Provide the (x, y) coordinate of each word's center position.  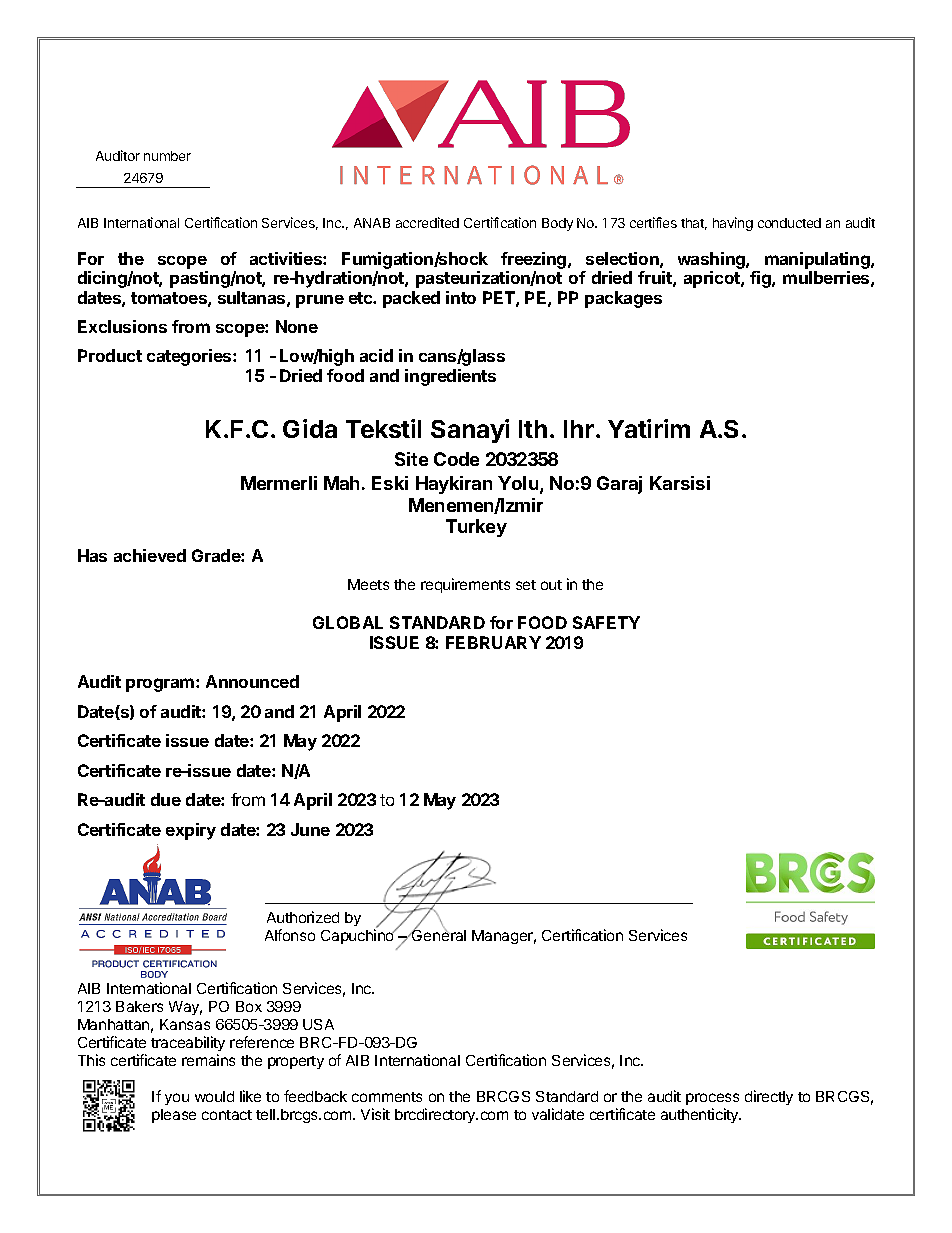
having (733, 224)
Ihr (579, 429)
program (161, 685)
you (177, 1099)
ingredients (450, 377)
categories (190, 357)
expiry (191, 831)
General (438, 934)
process (712, 1099)
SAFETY (606, 622)
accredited (427, 222)
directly (769, 1097)
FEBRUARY (493, 642)
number (167, 156)
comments (387, 1097)
